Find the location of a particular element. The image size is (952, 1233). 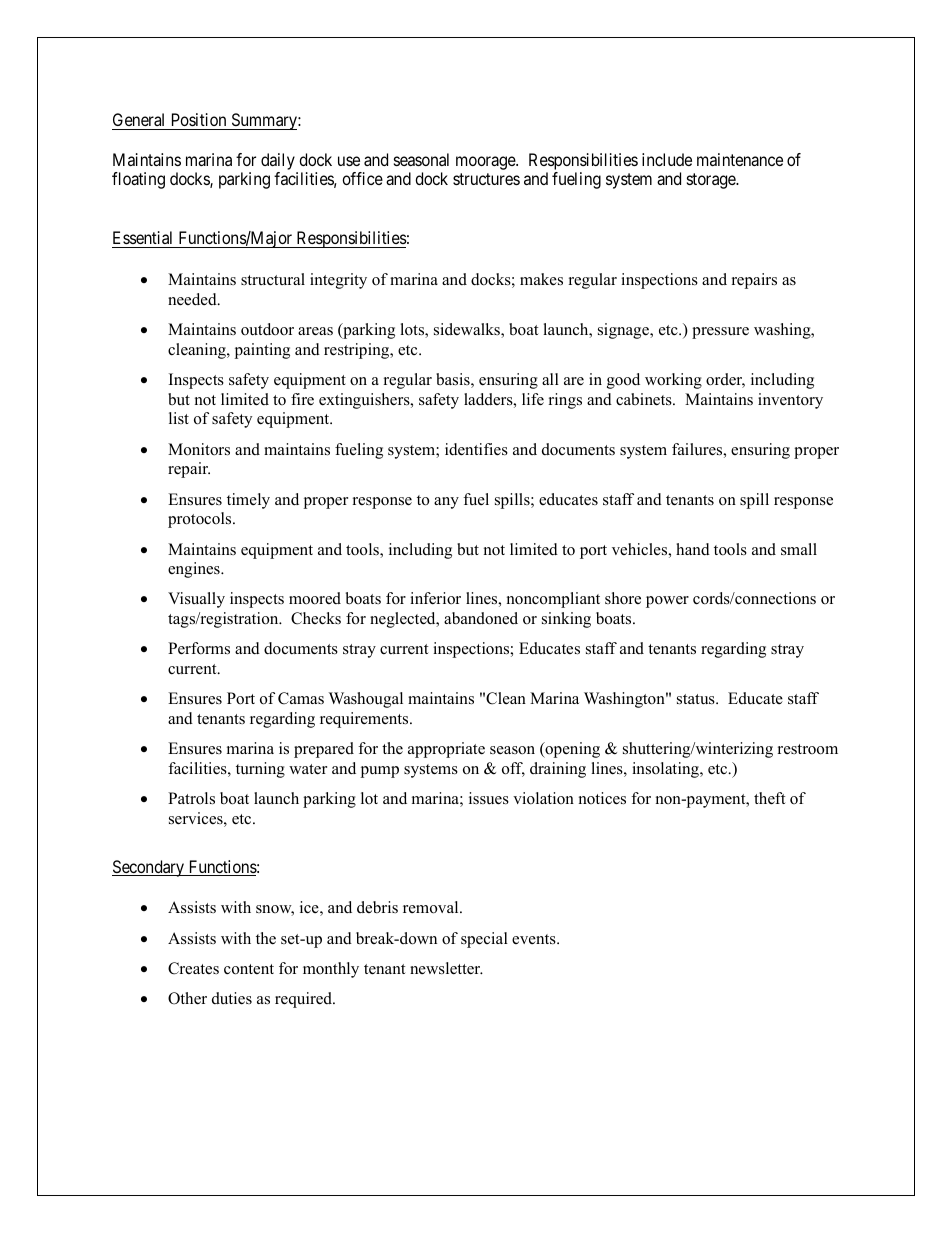

maintenance is located at coordinates (740, 159).
